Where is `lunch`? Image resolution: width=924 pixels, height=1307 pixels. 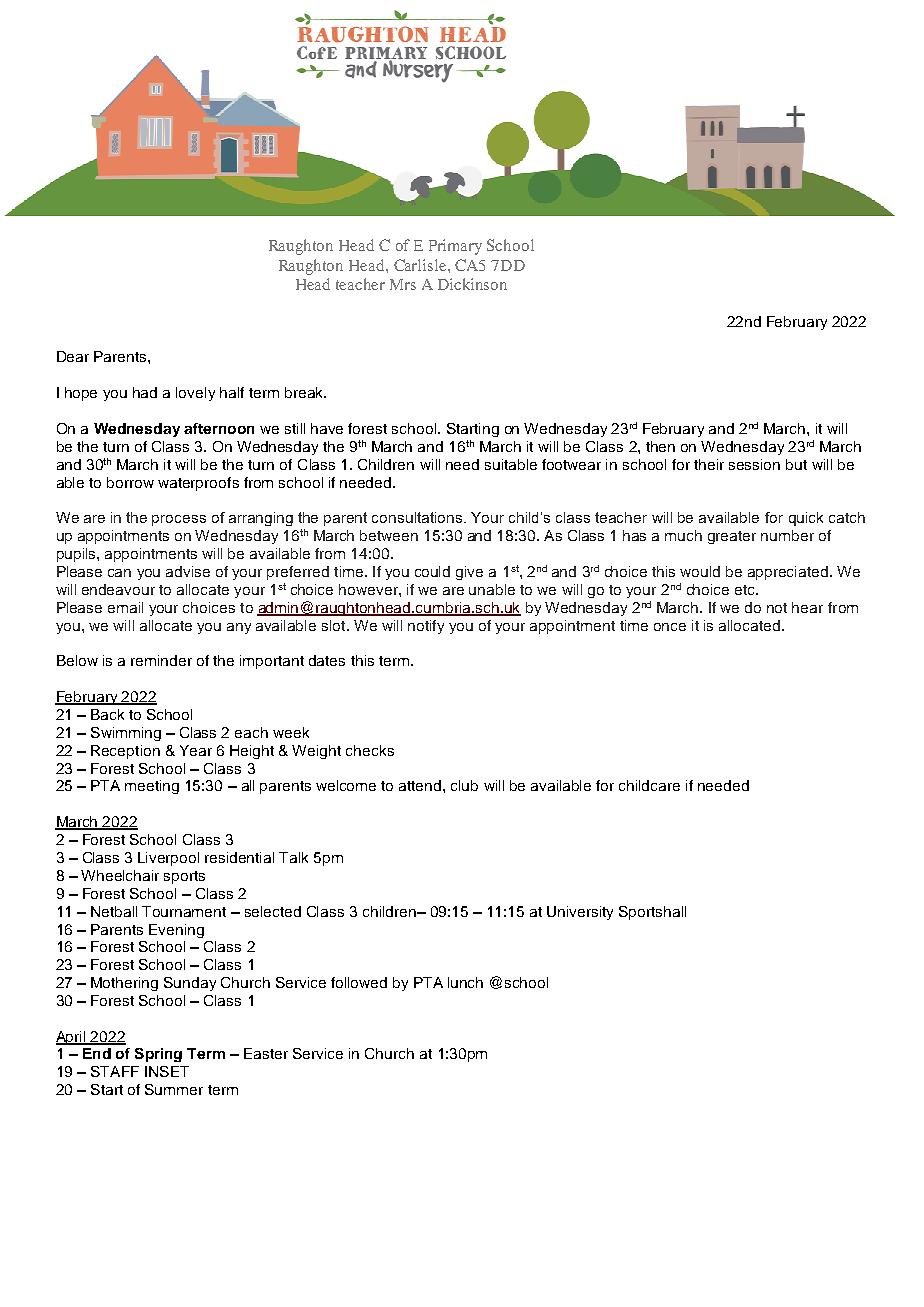
lunch is located at coordinates (465, 982).
